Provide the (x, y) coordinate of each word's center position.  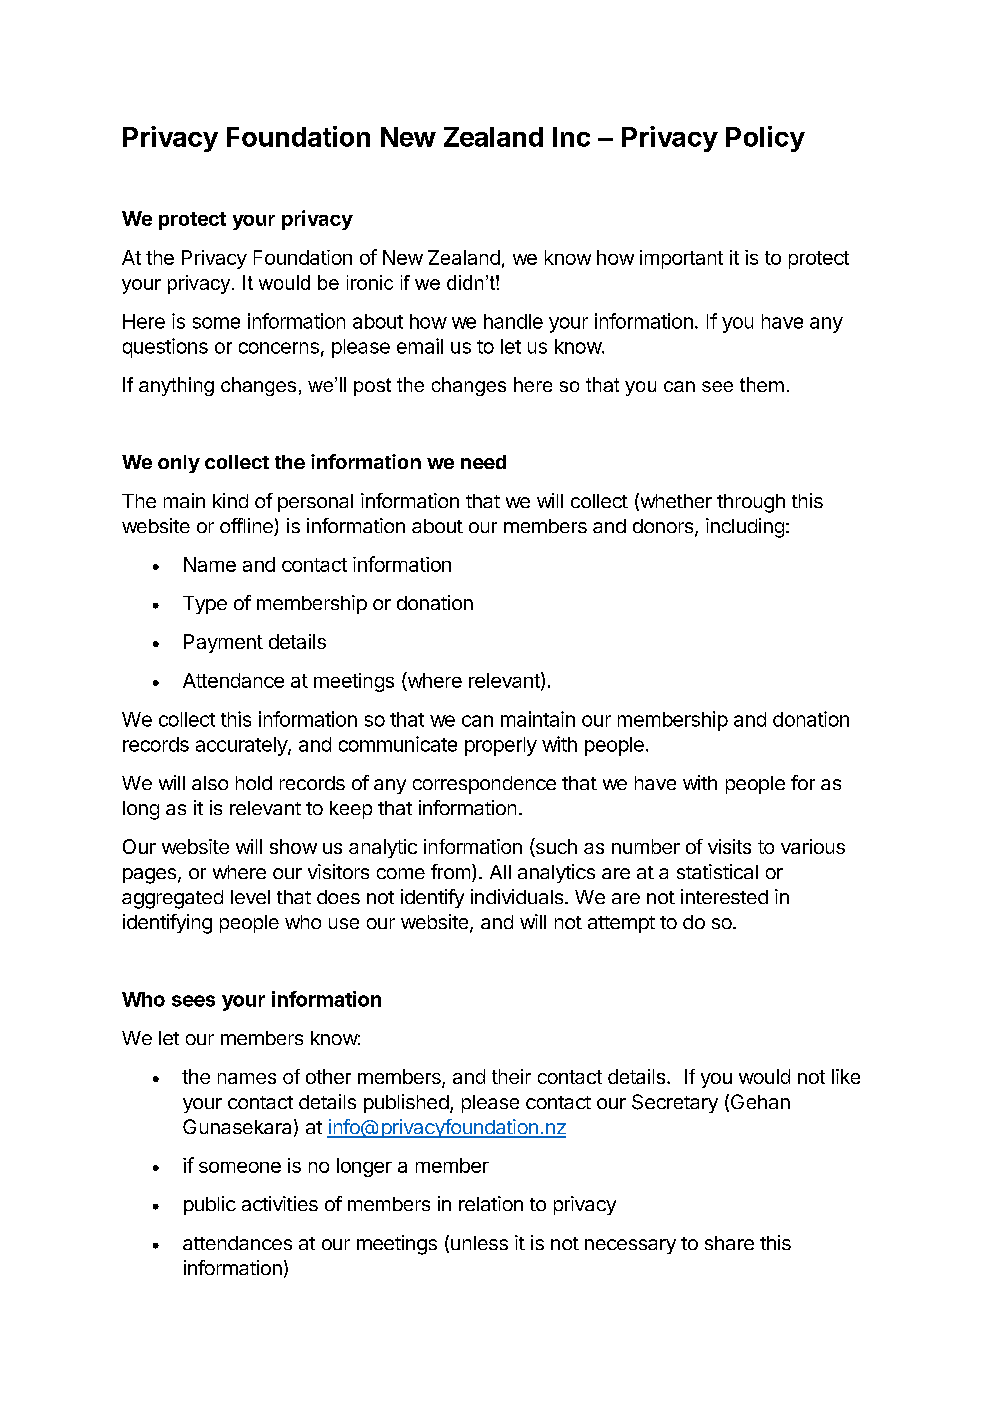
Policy (765, 139)
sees (193, 1001)
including (745, 528)
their (511, 1076)
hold (254, 783)
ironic (370, 282)
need (483, 462)
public (210, 1205)
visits (729, 846)
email (420, 346)
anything (176, 386)
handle (513, 321)
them (762, 384)
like (846, 1076)
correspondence (484, 785)
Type (205, 605)
